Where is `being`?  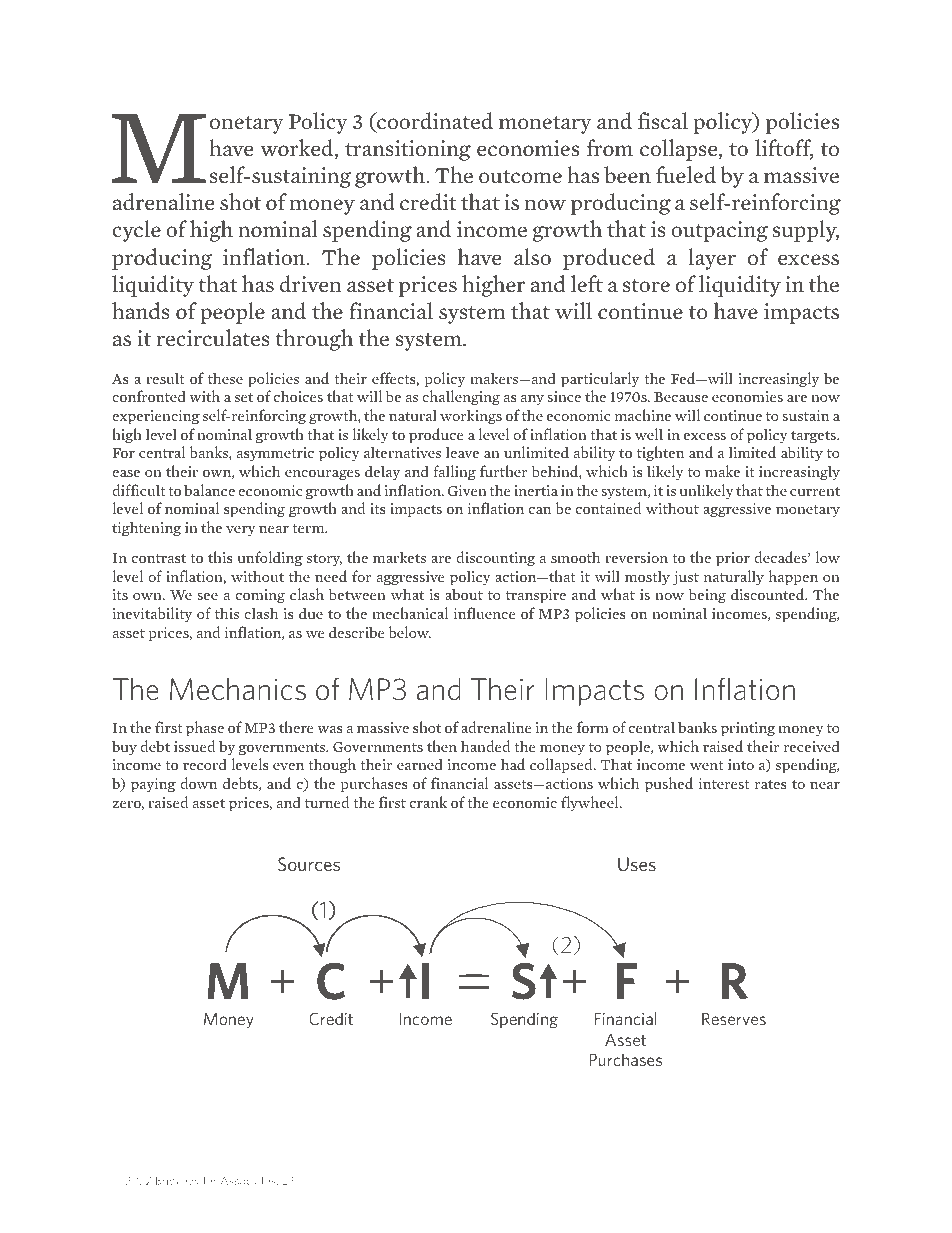
being is located at coordinates (707, 596).
